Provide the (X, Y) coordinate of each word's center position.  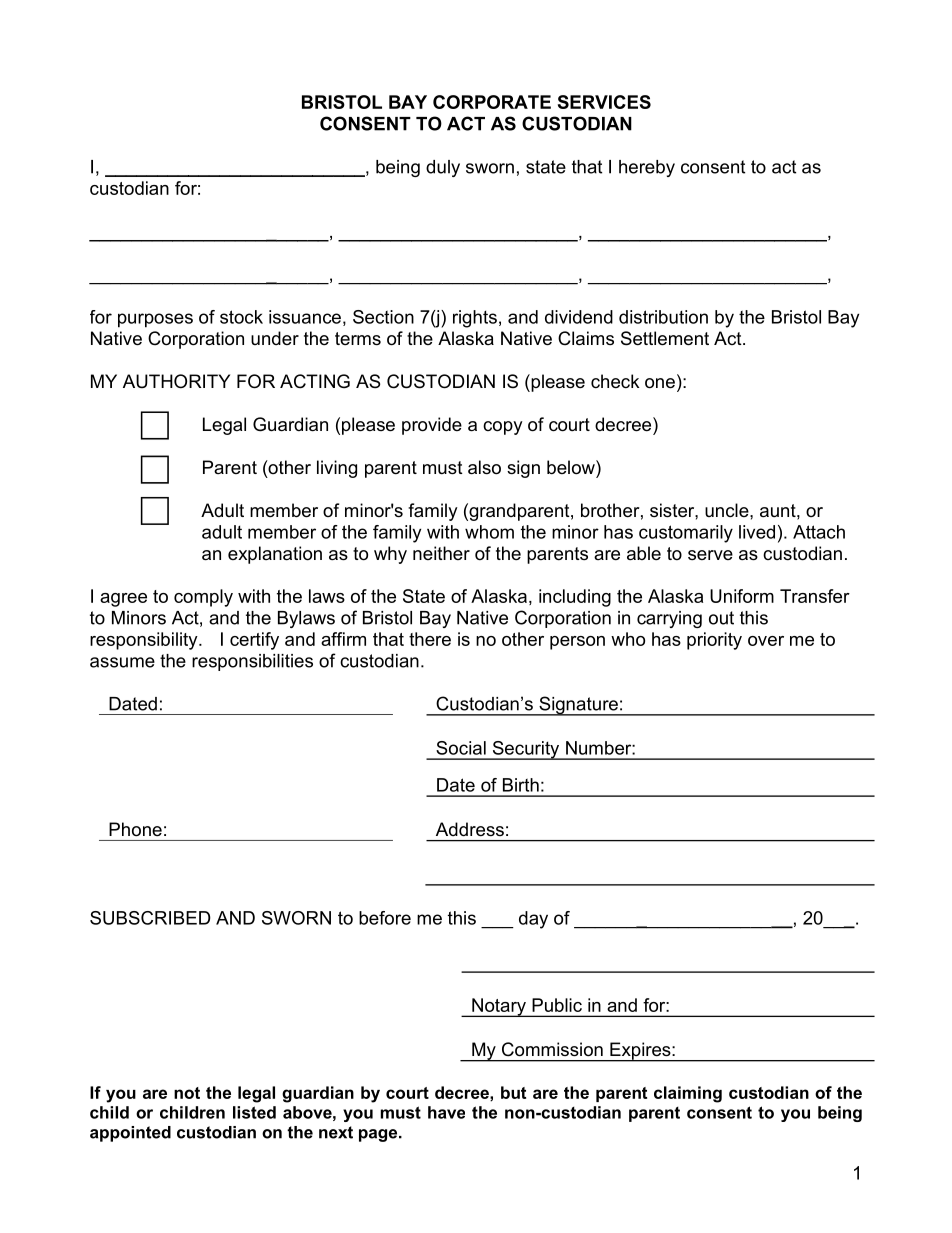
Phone (135, 829)
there (430, 639)
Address (470, 829)
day (533, 920)
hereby (647, 168)
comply (203, 598)
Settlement (665, 338)
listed (254, 1112)
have (446, 1112)
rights (475, 319)
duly (443, 168)
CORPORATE (492, 102)
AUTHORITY (176, 381)
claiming (688, 1094)
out (721, 618)
